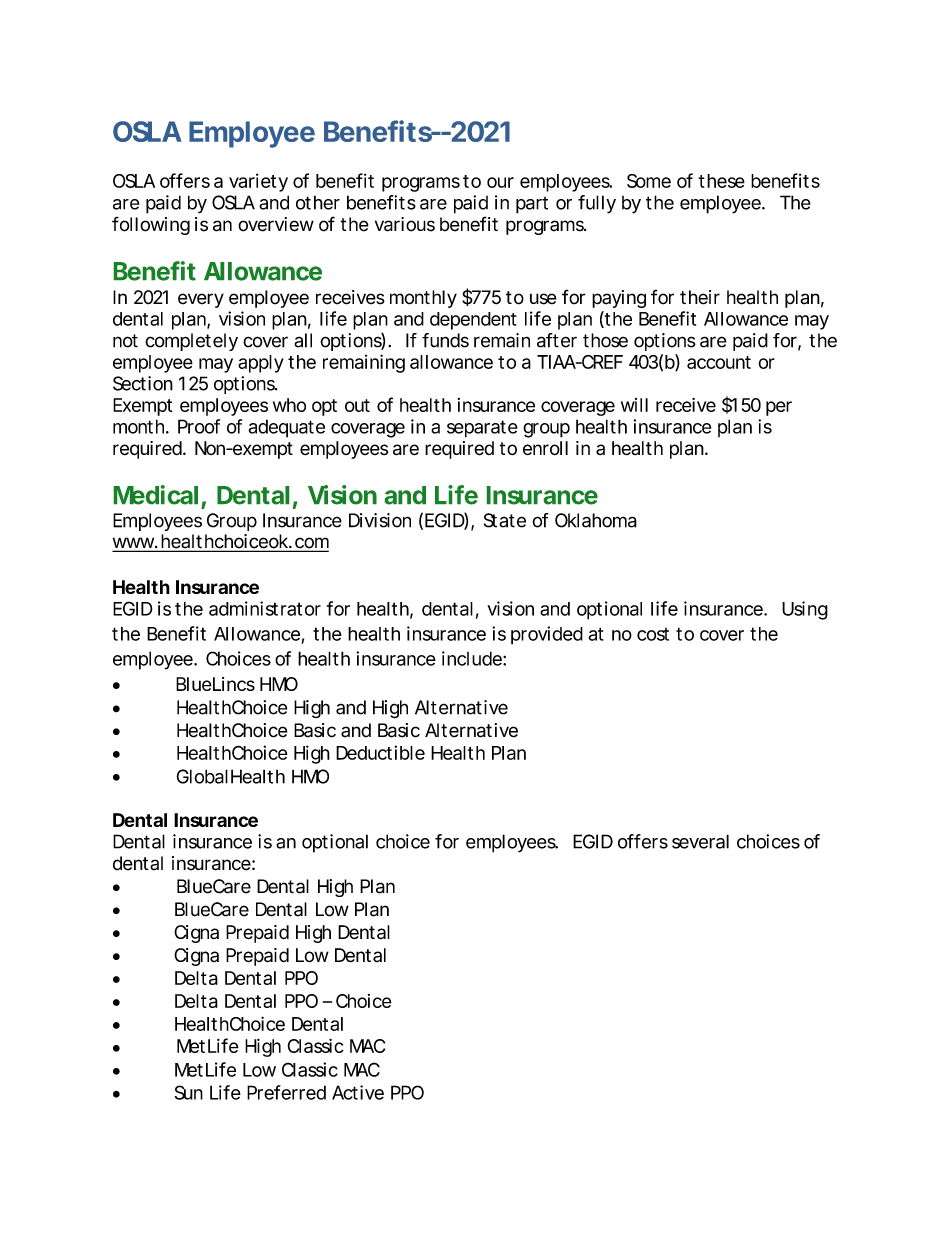 This screenshot has width=952, height=1233. What do you see at coordinates (505, 520) in the screenshot?
I see `State` at bounding box center [505, 520].
